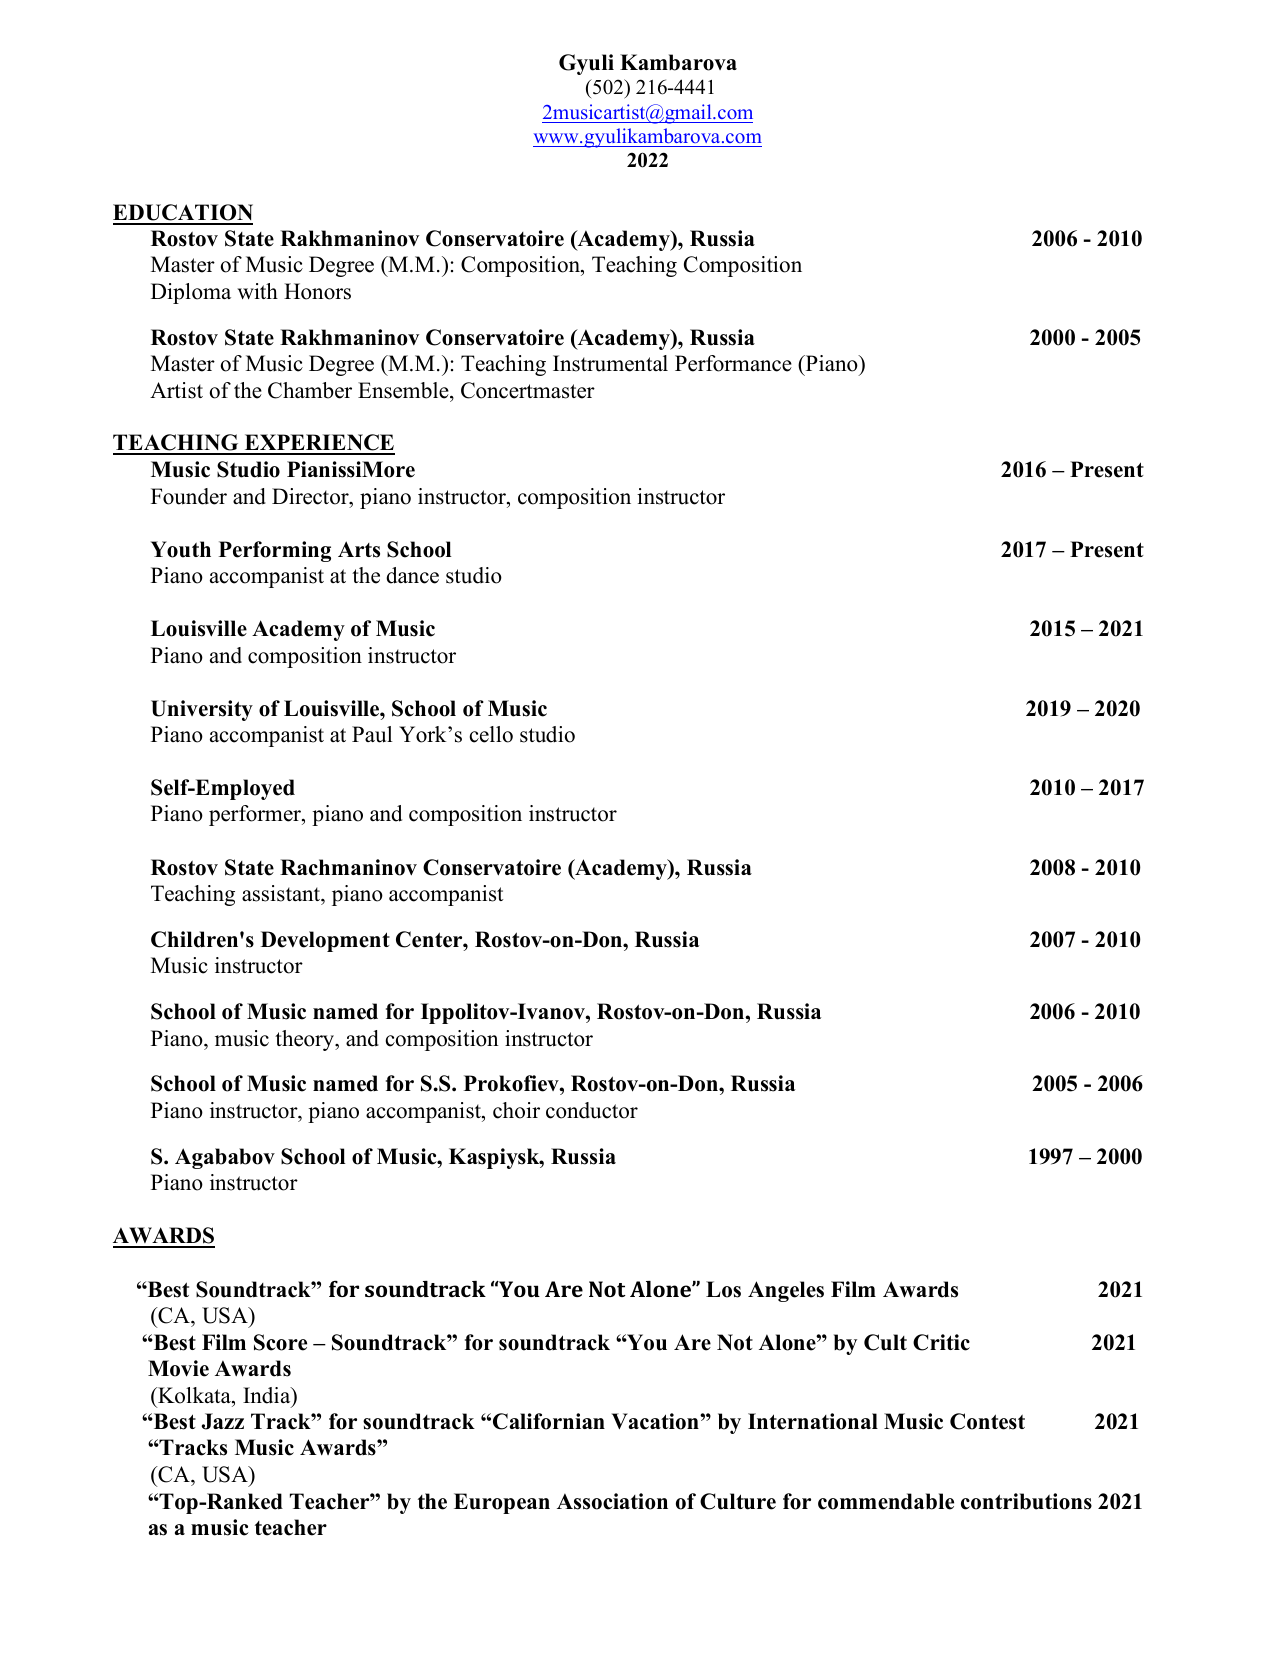 Image resolution: width=1282 pixels, height=1659 pixels. What do you see at coordinates (412, 575) in the screenshot?
I see `dance` at bounding box center [412, 575].
